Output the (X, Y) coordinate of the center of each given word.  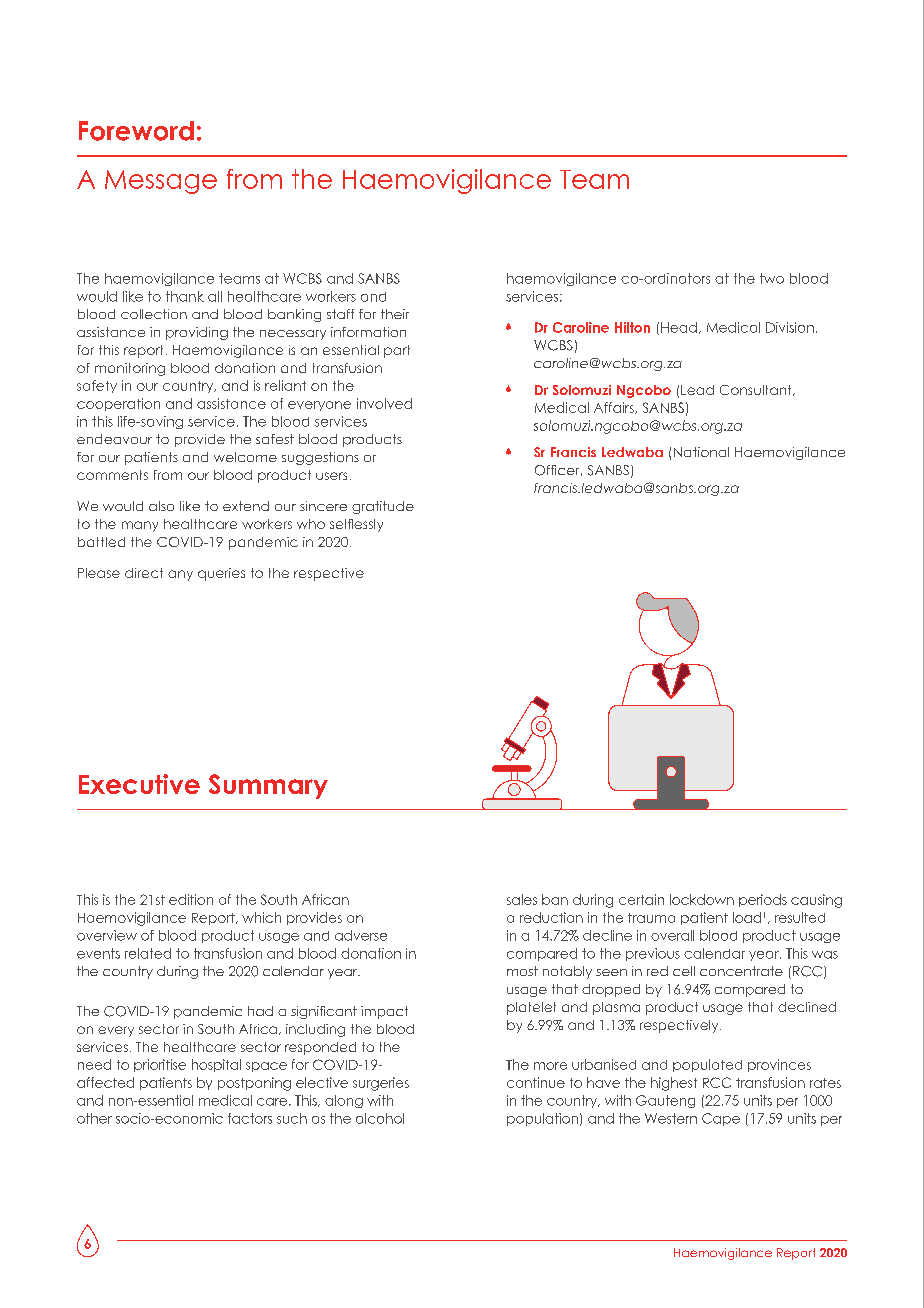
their (395, 314)
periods (763, 900)
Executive (139, 784)
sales (522, 899)
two (772, 278)
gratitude (383, 507)
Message (161, 182)
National (701, 452)
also (161, 506)
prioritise (160, 1065)
